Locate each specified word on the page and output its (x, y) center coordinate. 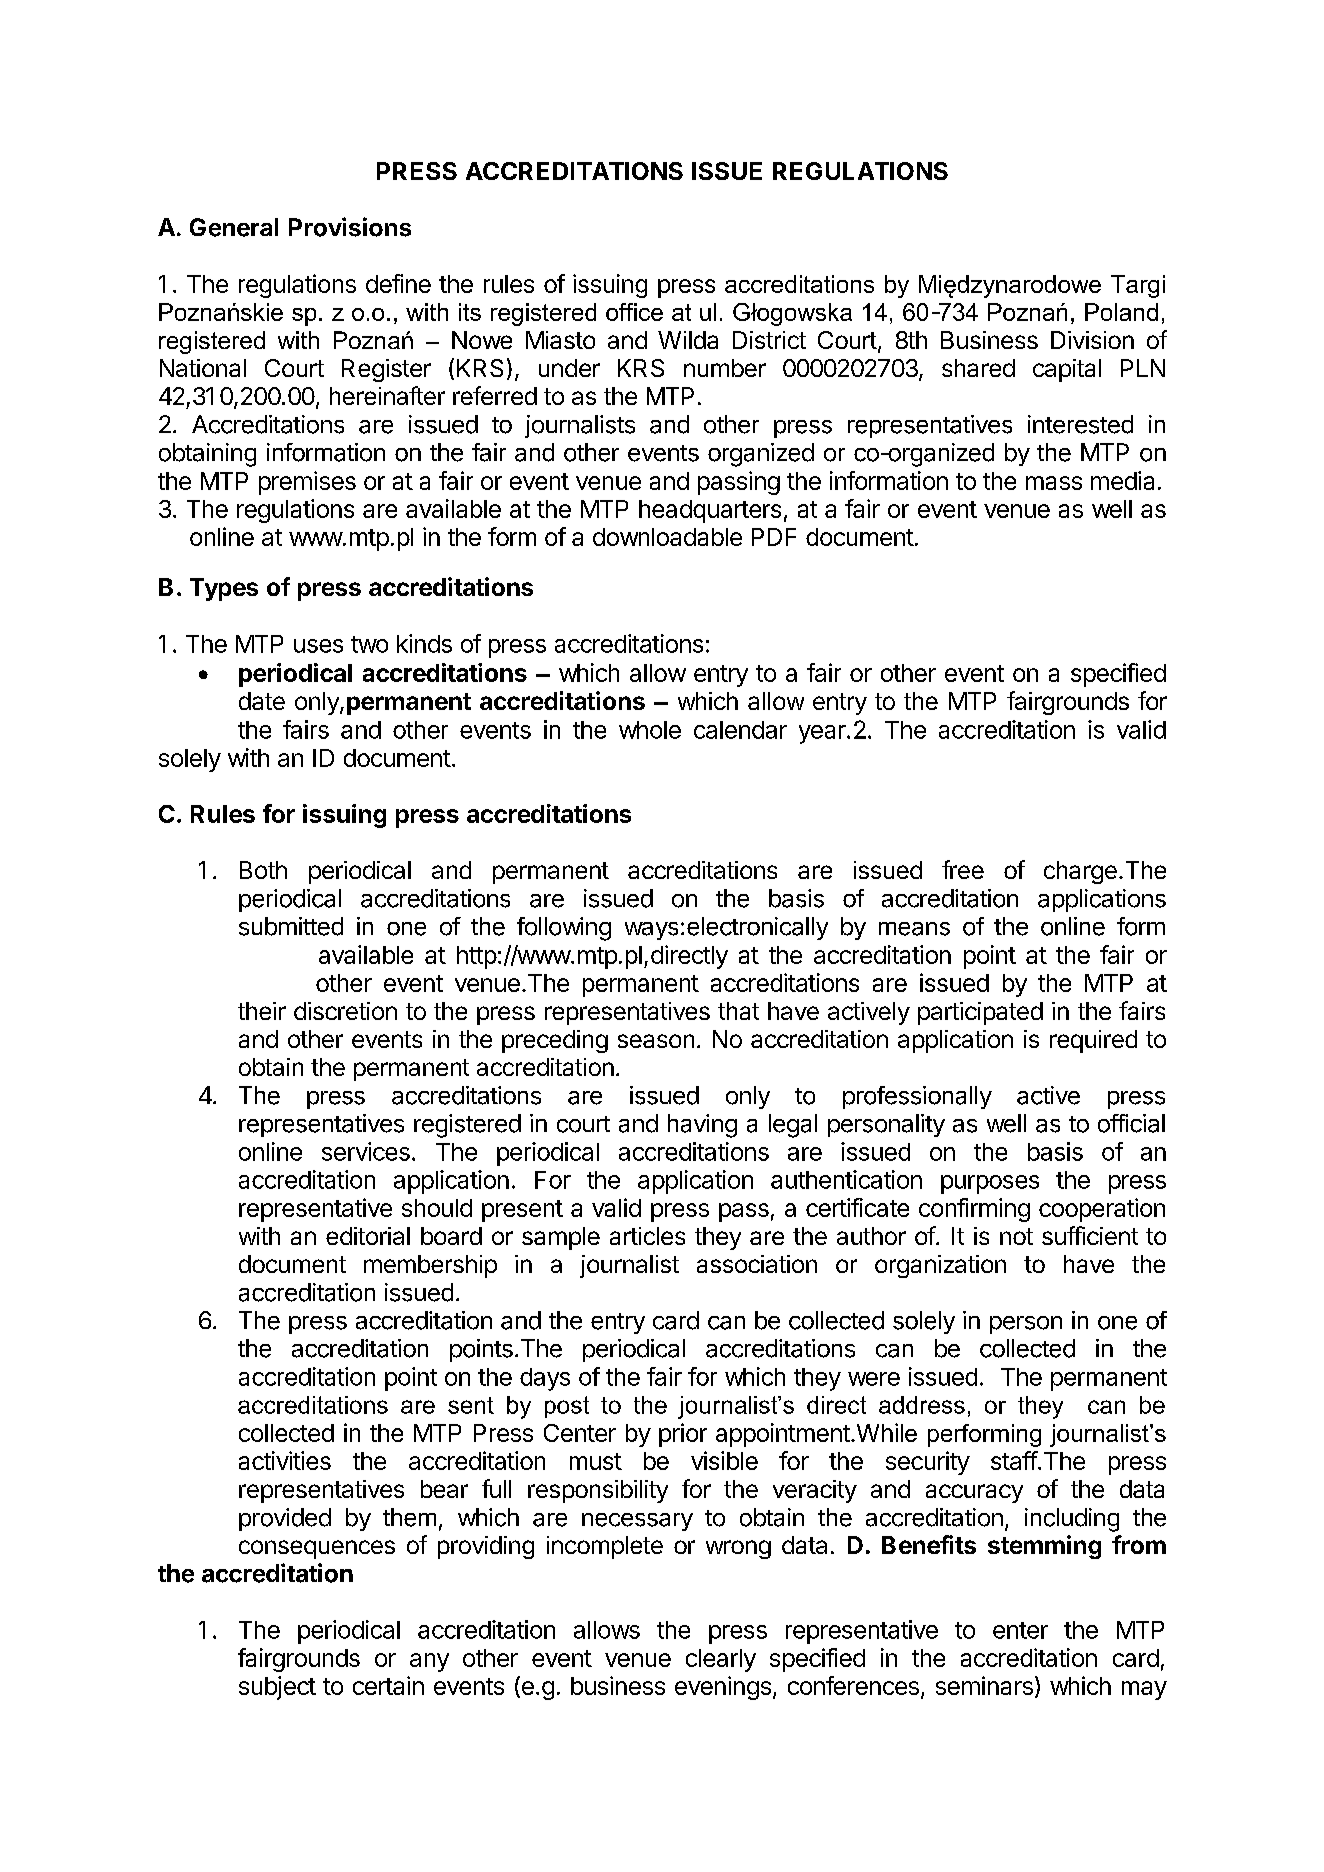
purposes (990, 1184)
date (262, 701)
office (634, 312)
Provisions (350, 227)
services (366, 1151)
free (963, 869)
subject (277, 1688)
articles (647, 1236)
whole (650, 730)
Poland (1121, 312)
